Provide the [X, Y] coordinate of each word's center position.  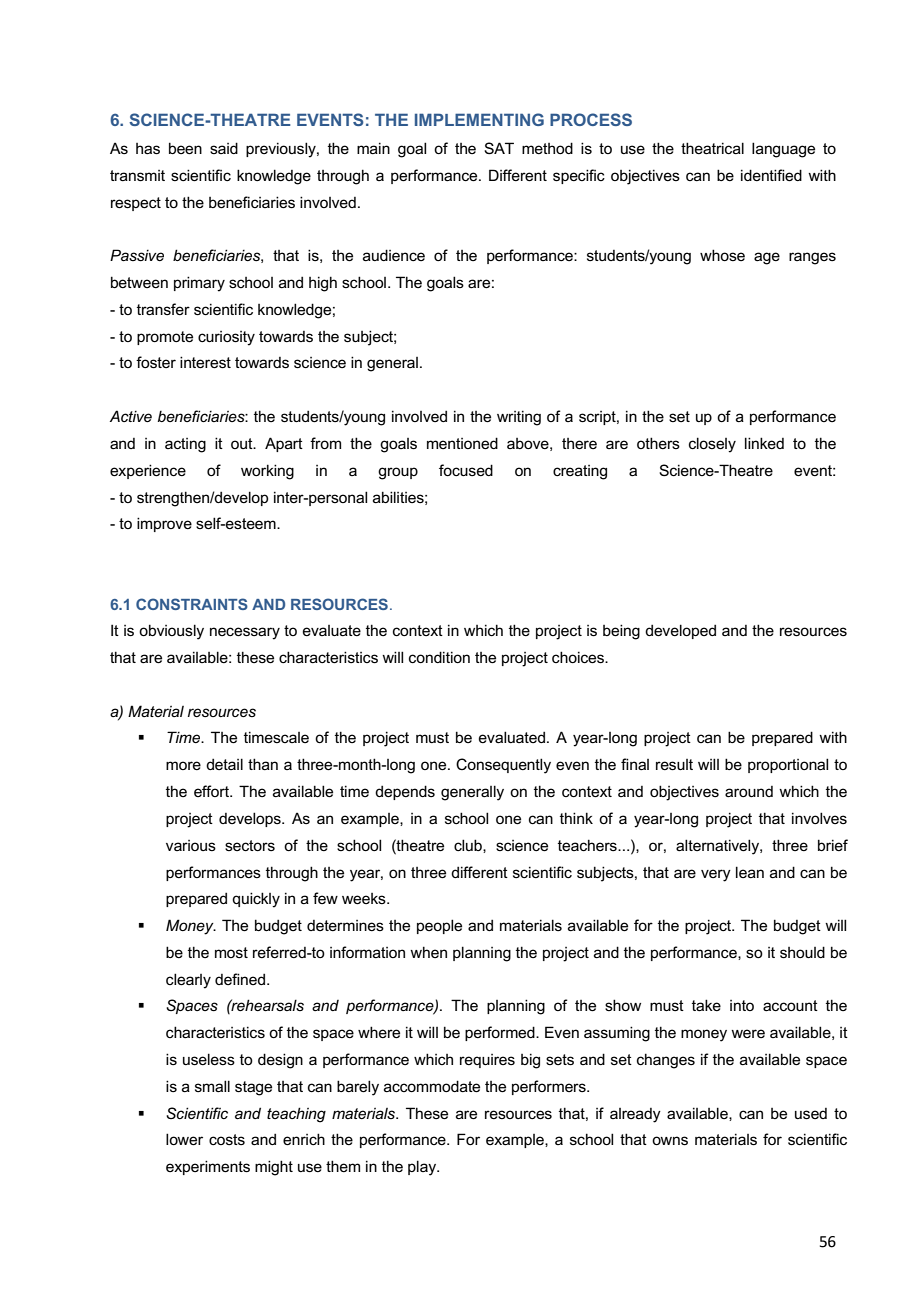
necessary [245, 633]
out [243, 443]
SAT [499, 148]
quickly [256, 900]
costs [227, 1139]
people [439, 926]
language [783, 150]
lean [750, 872]
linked [764, 443]
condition [439, 657]
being [621, 632]
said [224, 148]
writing [519, 418]
